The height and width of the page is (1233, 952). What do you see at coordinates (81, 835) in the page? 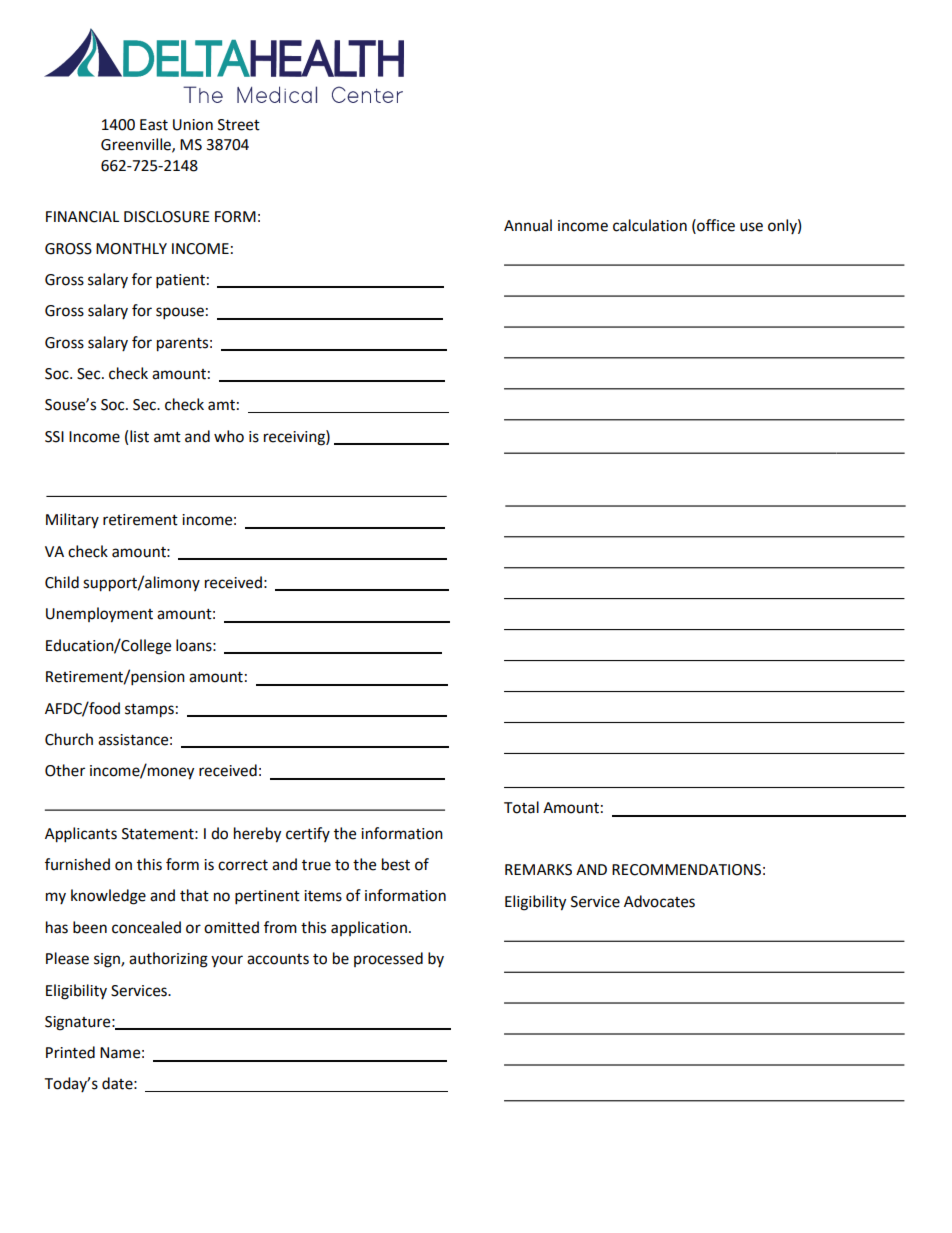
I see `Applicants` at bounding box center [81, 835].
